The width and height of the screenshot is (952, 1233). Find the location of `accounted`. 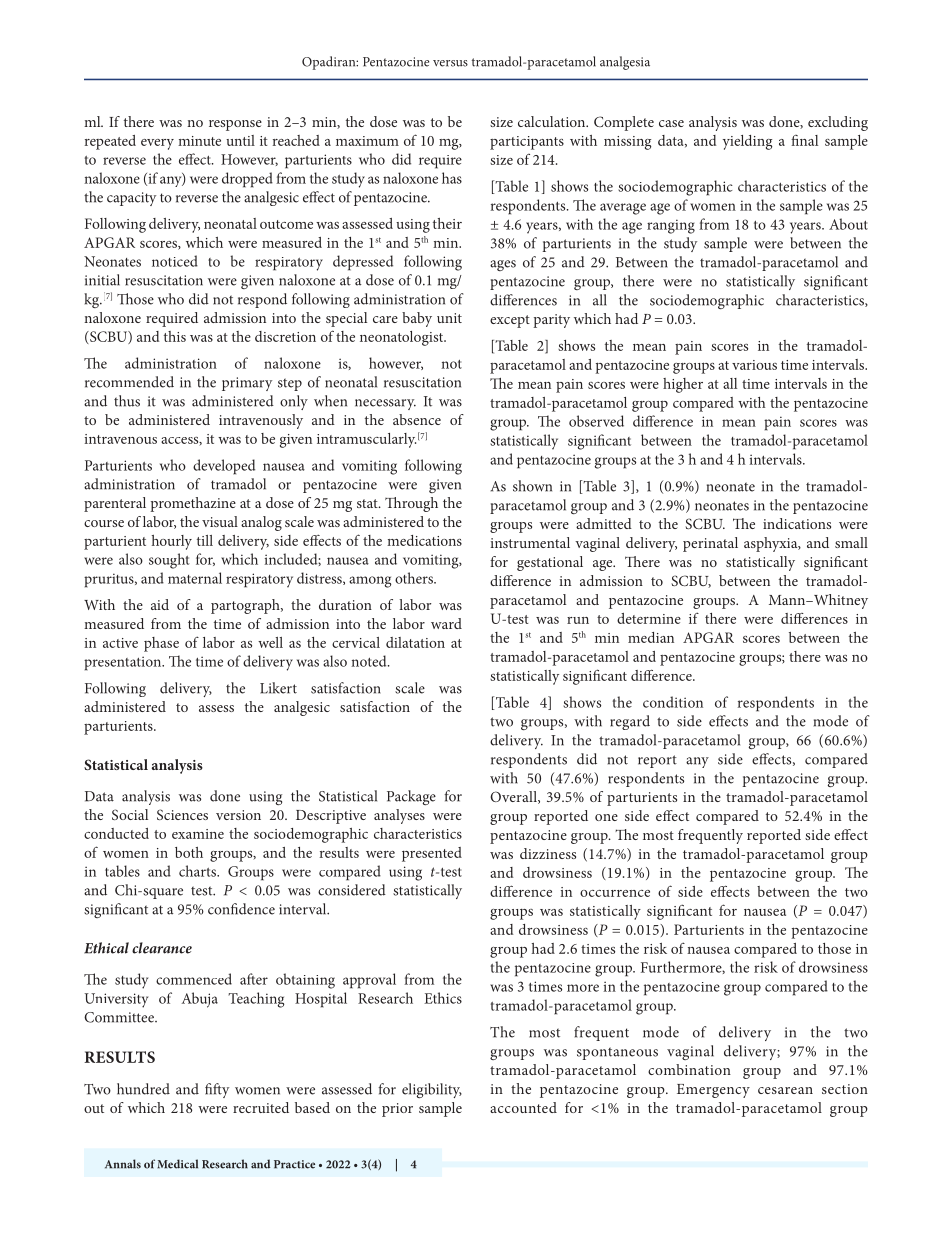

accounted is located at coordinates (523, 1107).
